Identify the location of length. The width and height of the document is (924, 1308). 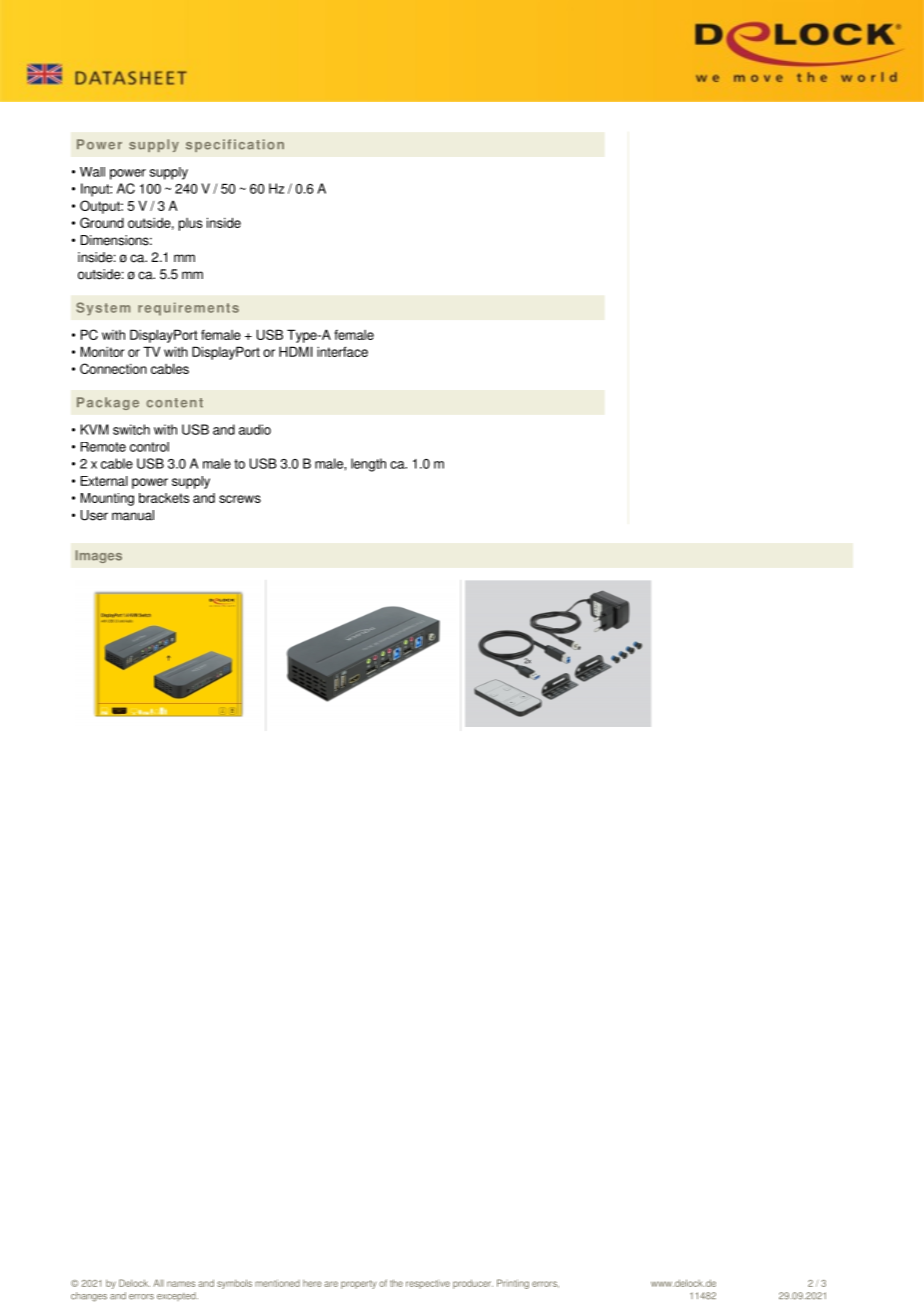
(368, 465).
